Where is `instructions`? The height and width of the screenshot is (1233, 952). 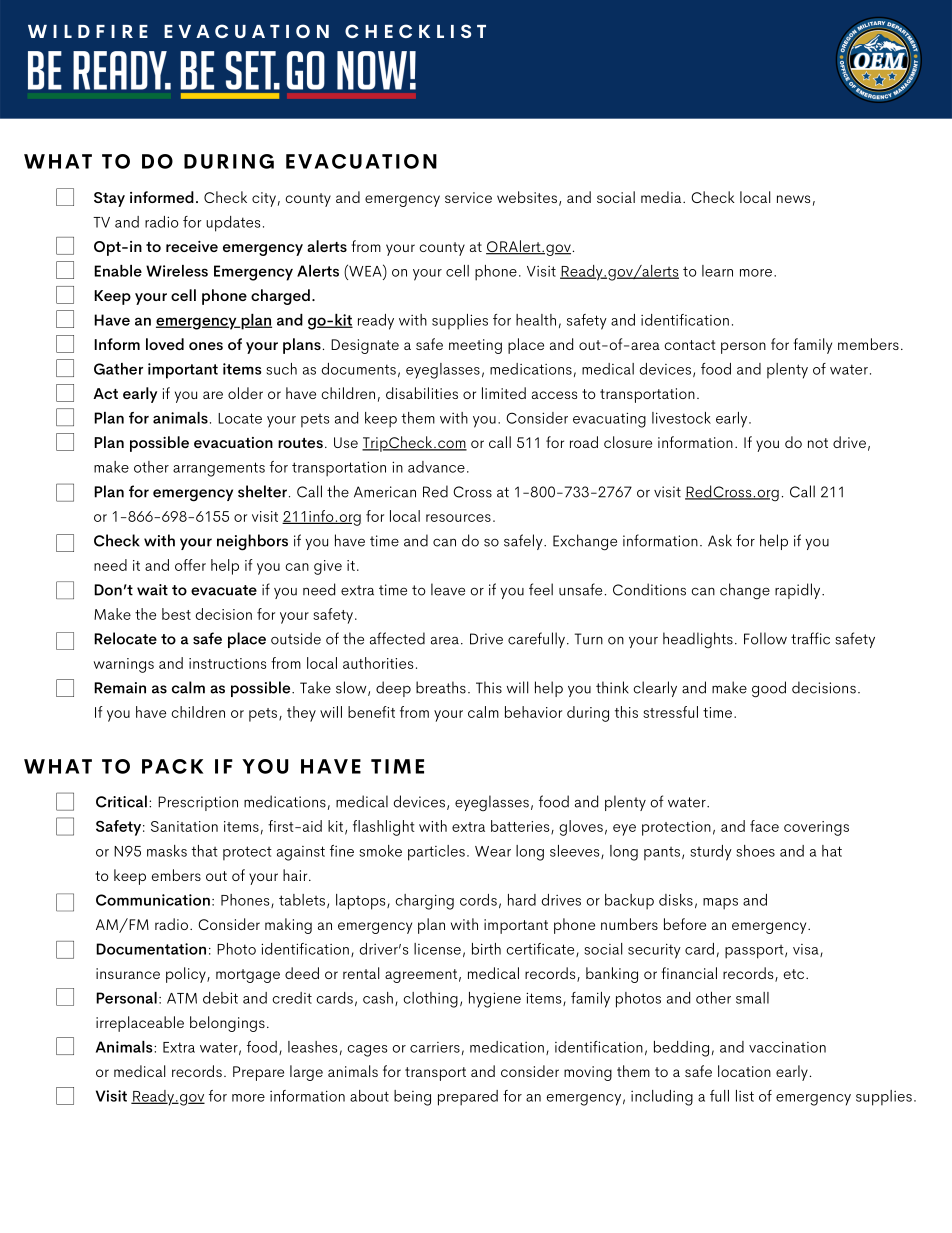 instructions is located at coordinates (227, 663).
